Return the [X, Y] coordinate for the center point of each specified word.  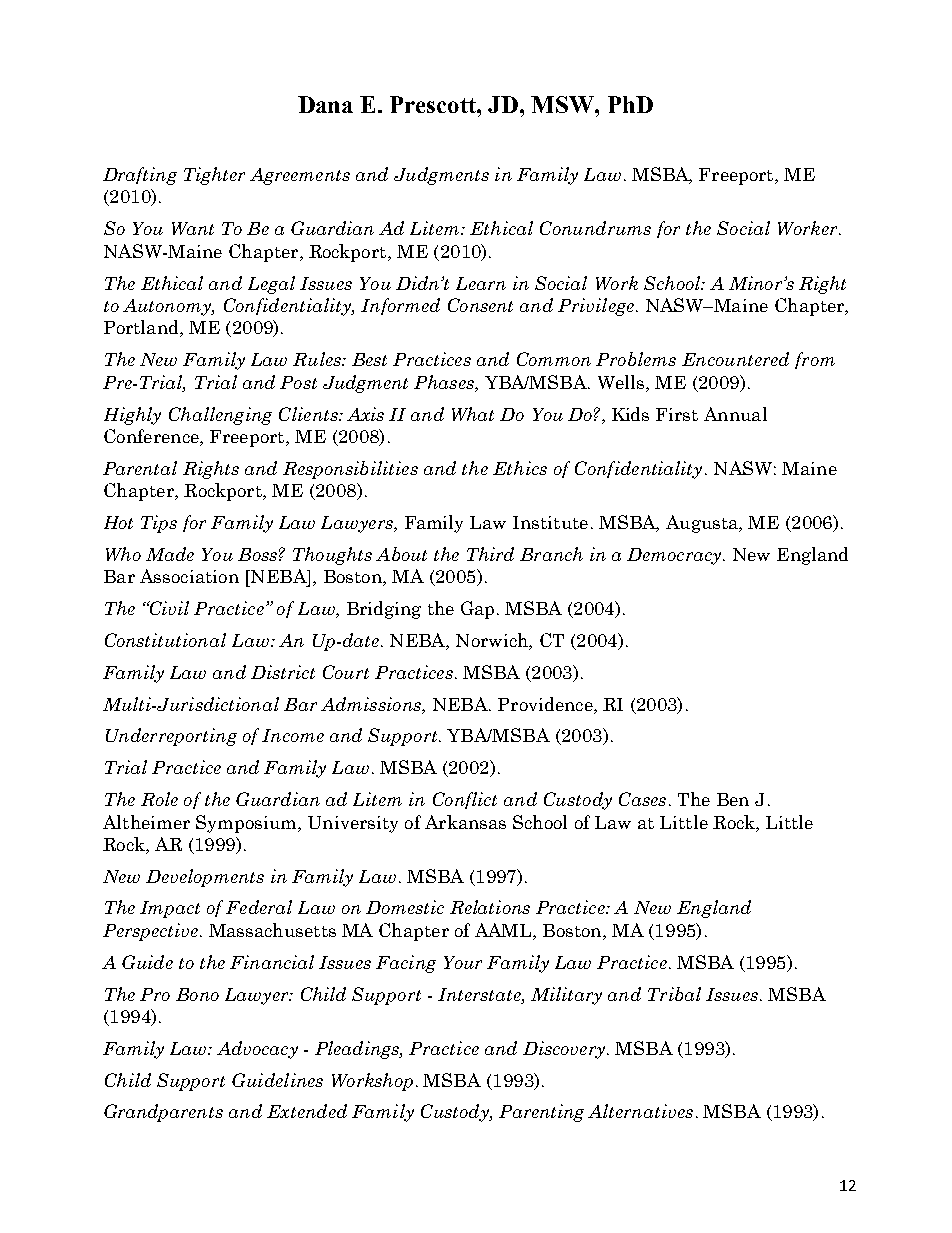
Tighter [214, 176]
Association [189, 576]
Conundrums [595, 228]
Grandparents [163, 1113]
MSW [563, 104]
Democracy [674, 556]
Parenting [541, 1113]
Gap [477, 610]
